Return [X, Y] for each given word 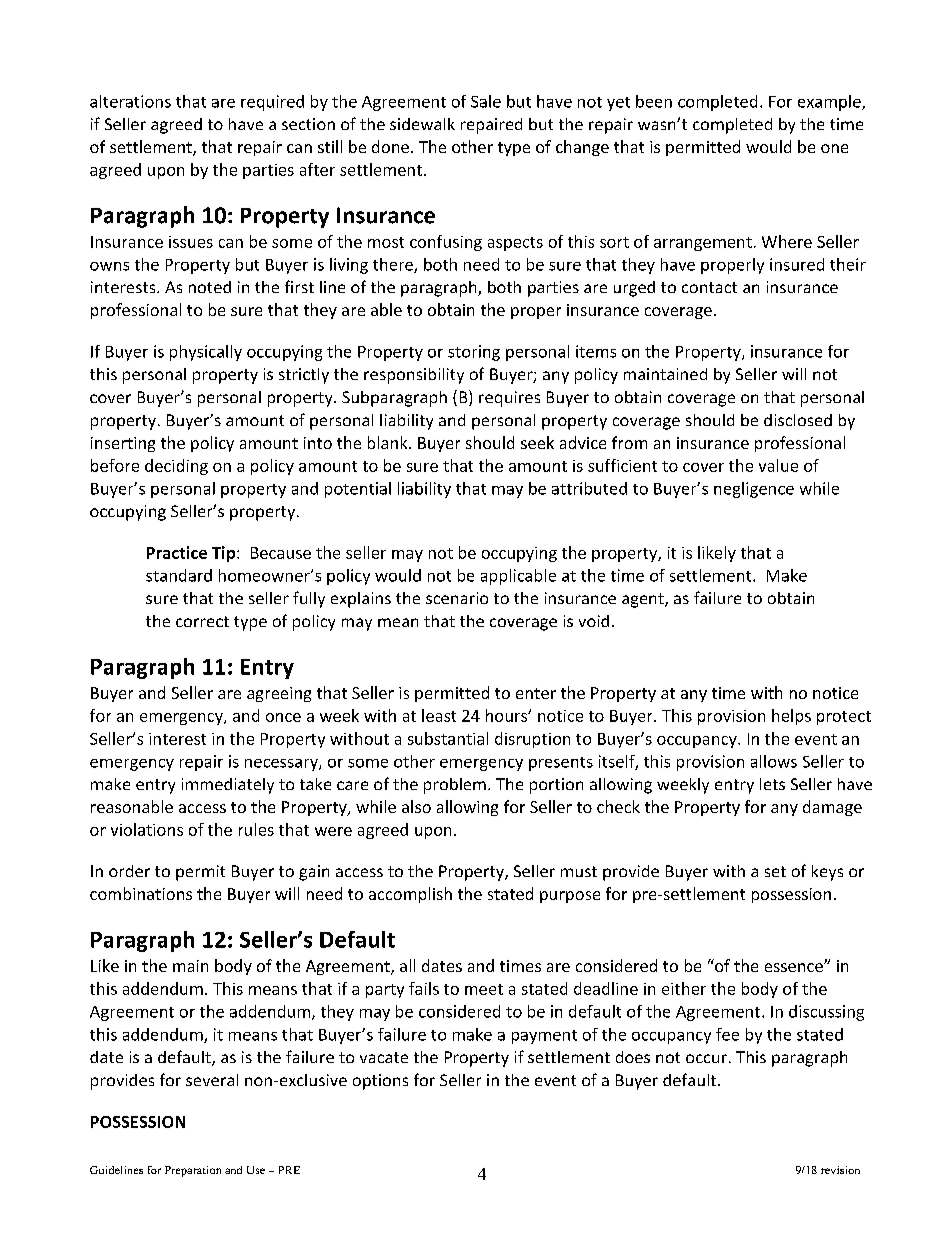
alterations [130, 101]
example [830, 103]
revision [840, 1170]
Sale [486, 101]
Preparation [193, 1171]
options [380, 1082]
